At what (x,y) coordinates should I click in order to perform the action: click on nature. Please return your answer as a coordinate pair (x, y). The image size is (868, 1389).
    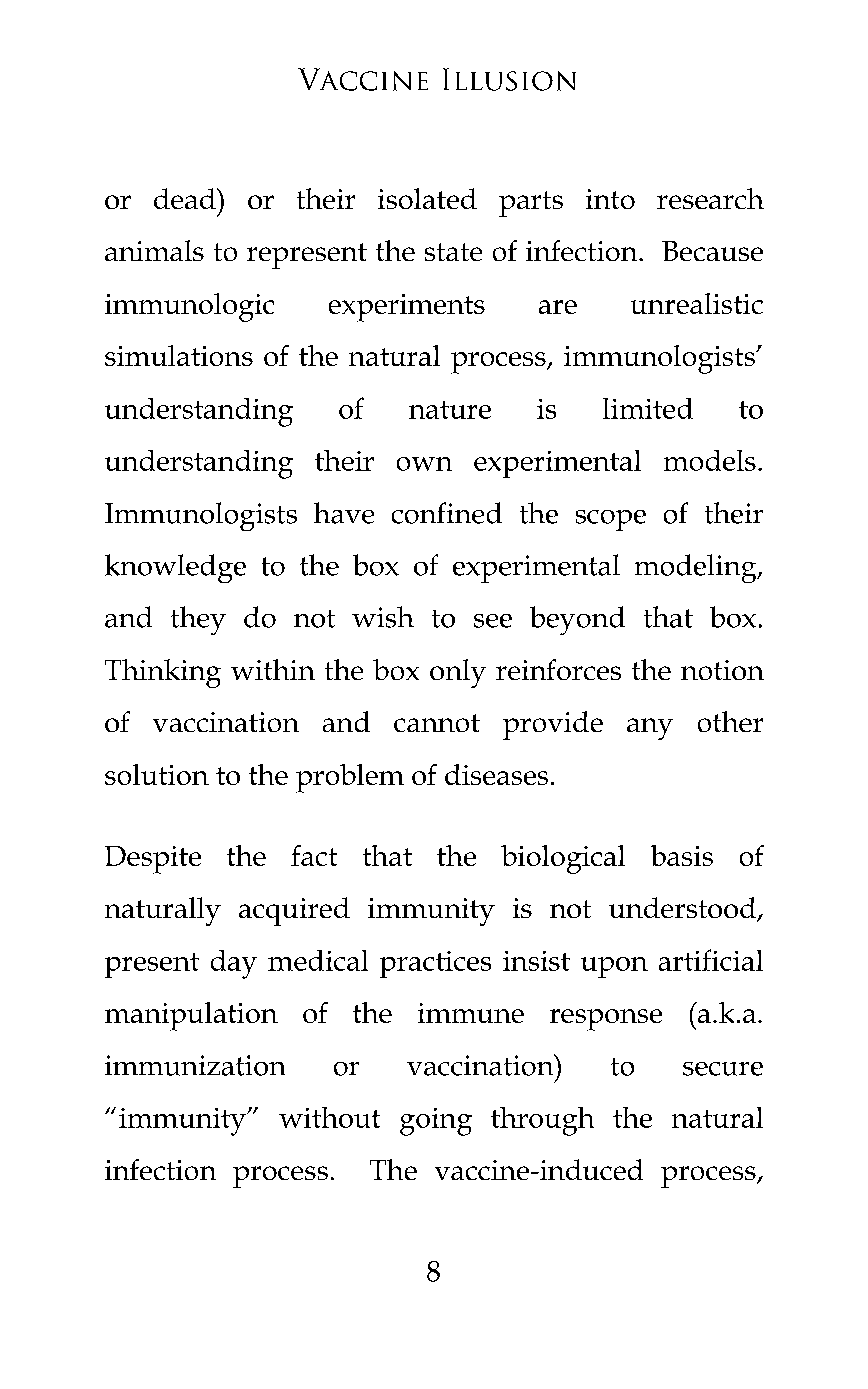
    Looking at the image, I should click on (450, 410).
